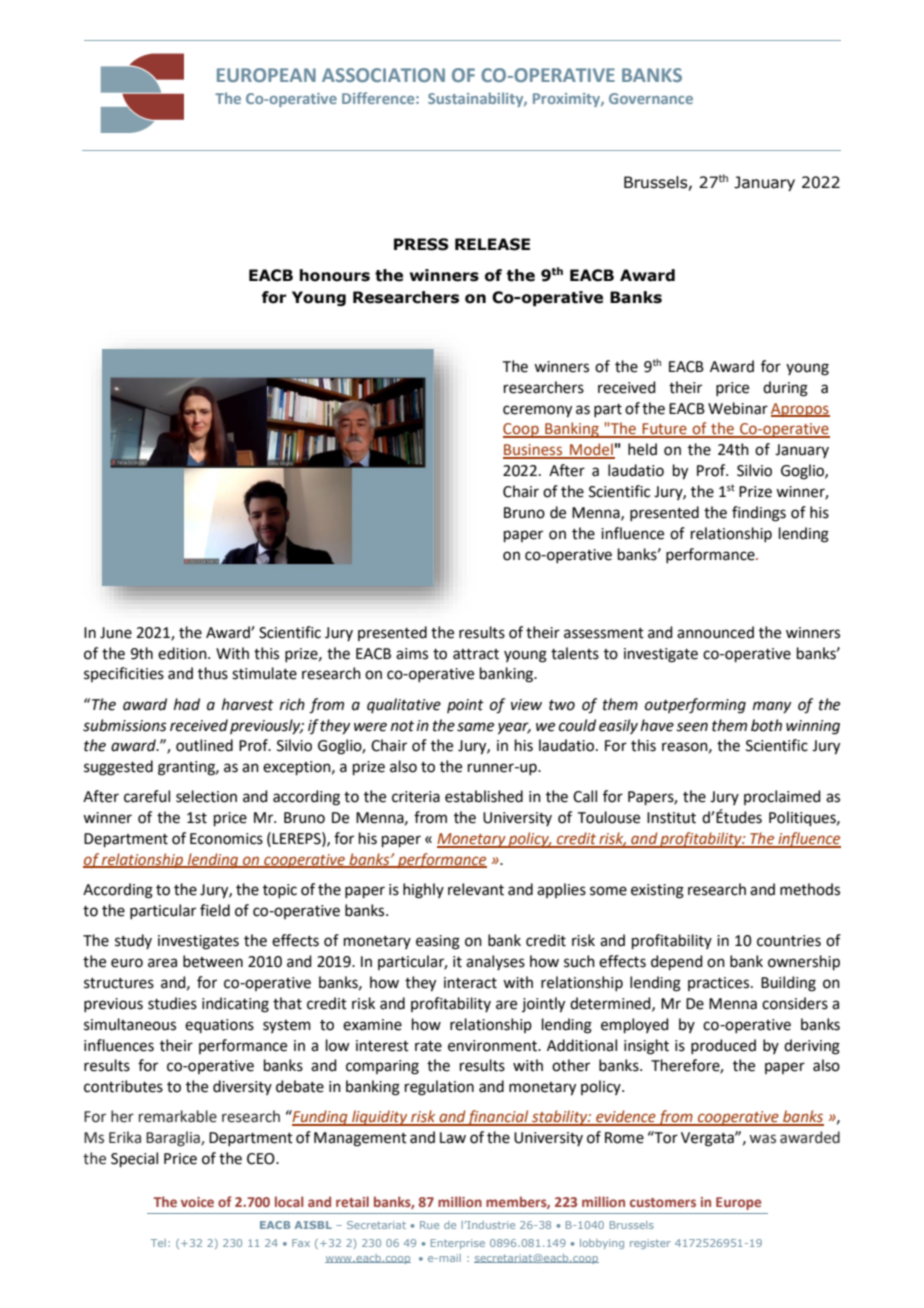 This page has width=924, height=1308. I want to click on RELEASE, so click(492, 244).
